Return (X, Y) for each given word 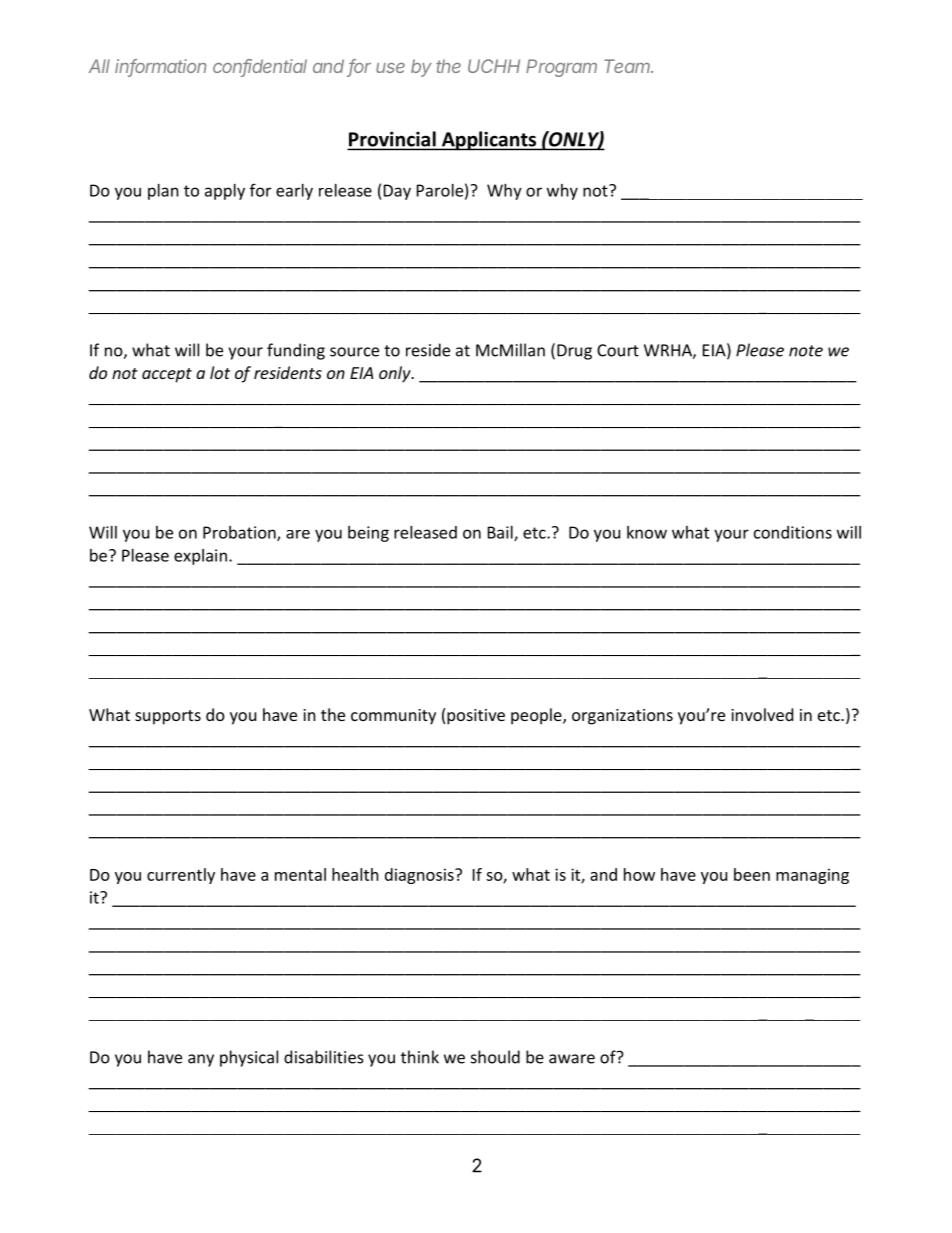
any (201, 1060)
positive (476, 717)
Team (628, 66)
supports (168, 717)
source (354, 352)
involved (762, 714)
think (420, 1057)
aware (572, 1059)
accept (167, 375)
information (160, 67)
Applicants (488, 141)
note (806, 351)
